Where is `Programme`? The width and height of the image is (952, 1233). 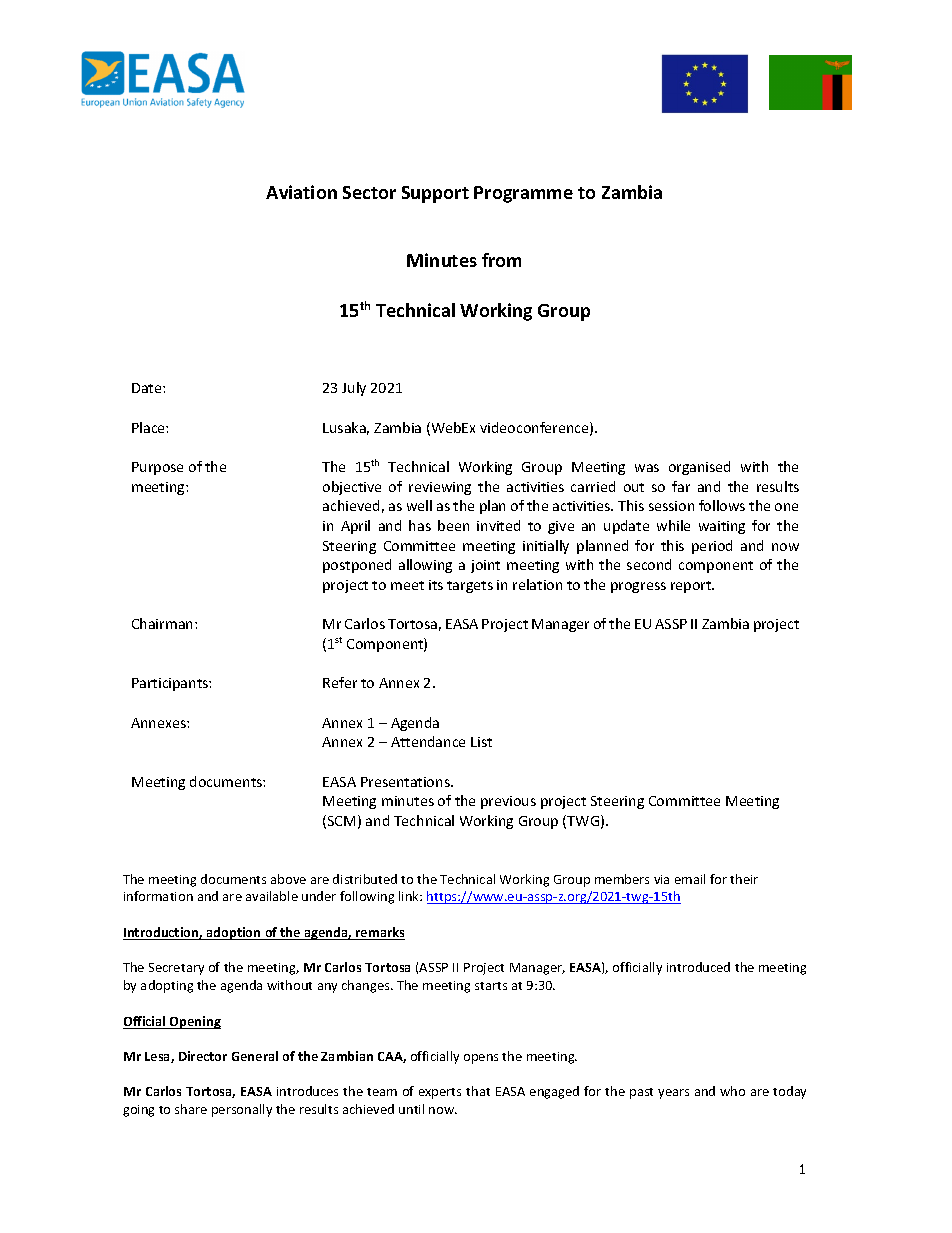 Programme is located at coordinates (523, 194).
